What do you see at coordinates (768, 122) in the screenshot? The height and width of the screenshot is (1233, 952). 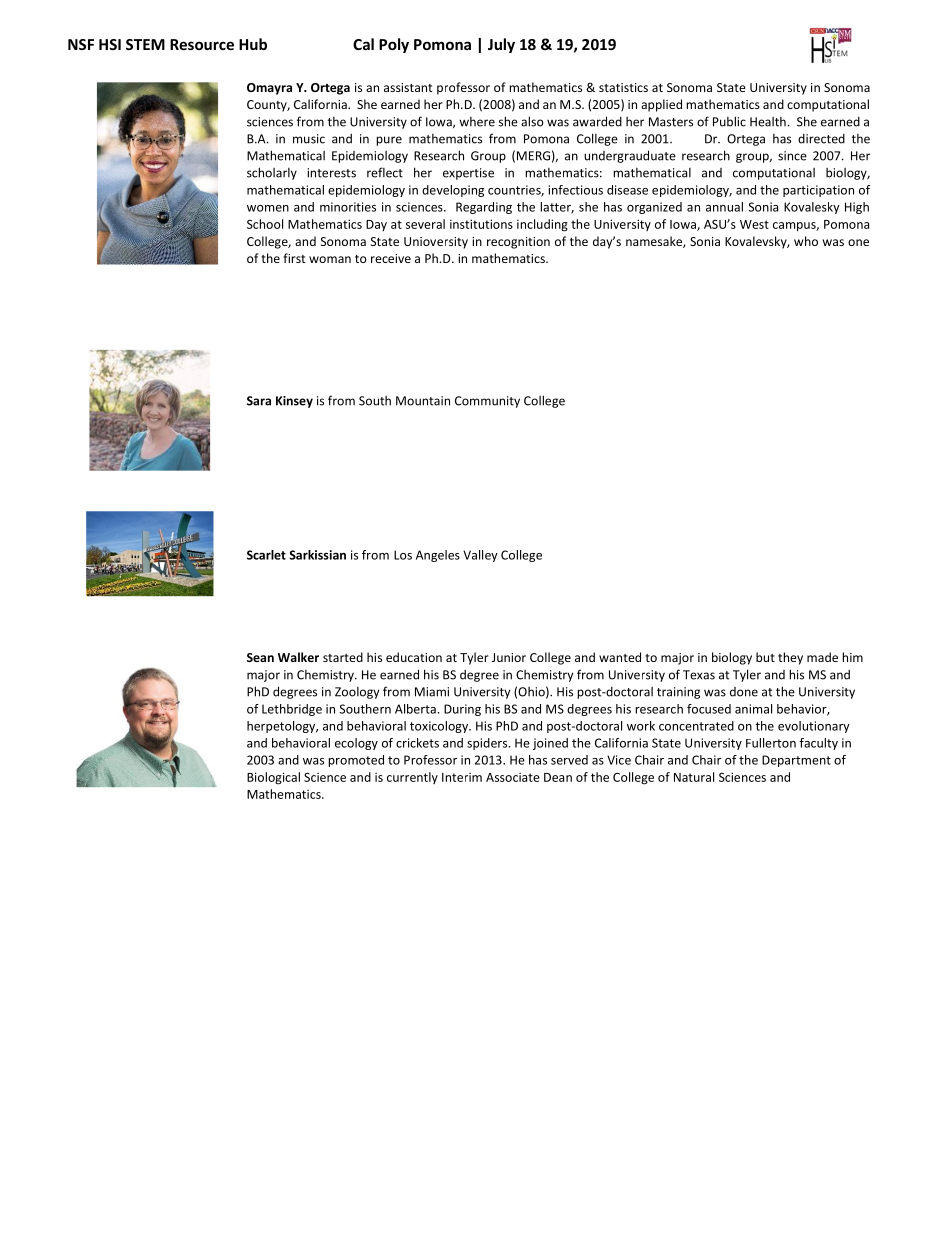 I see `Health` at bounding box center [768, 122].
